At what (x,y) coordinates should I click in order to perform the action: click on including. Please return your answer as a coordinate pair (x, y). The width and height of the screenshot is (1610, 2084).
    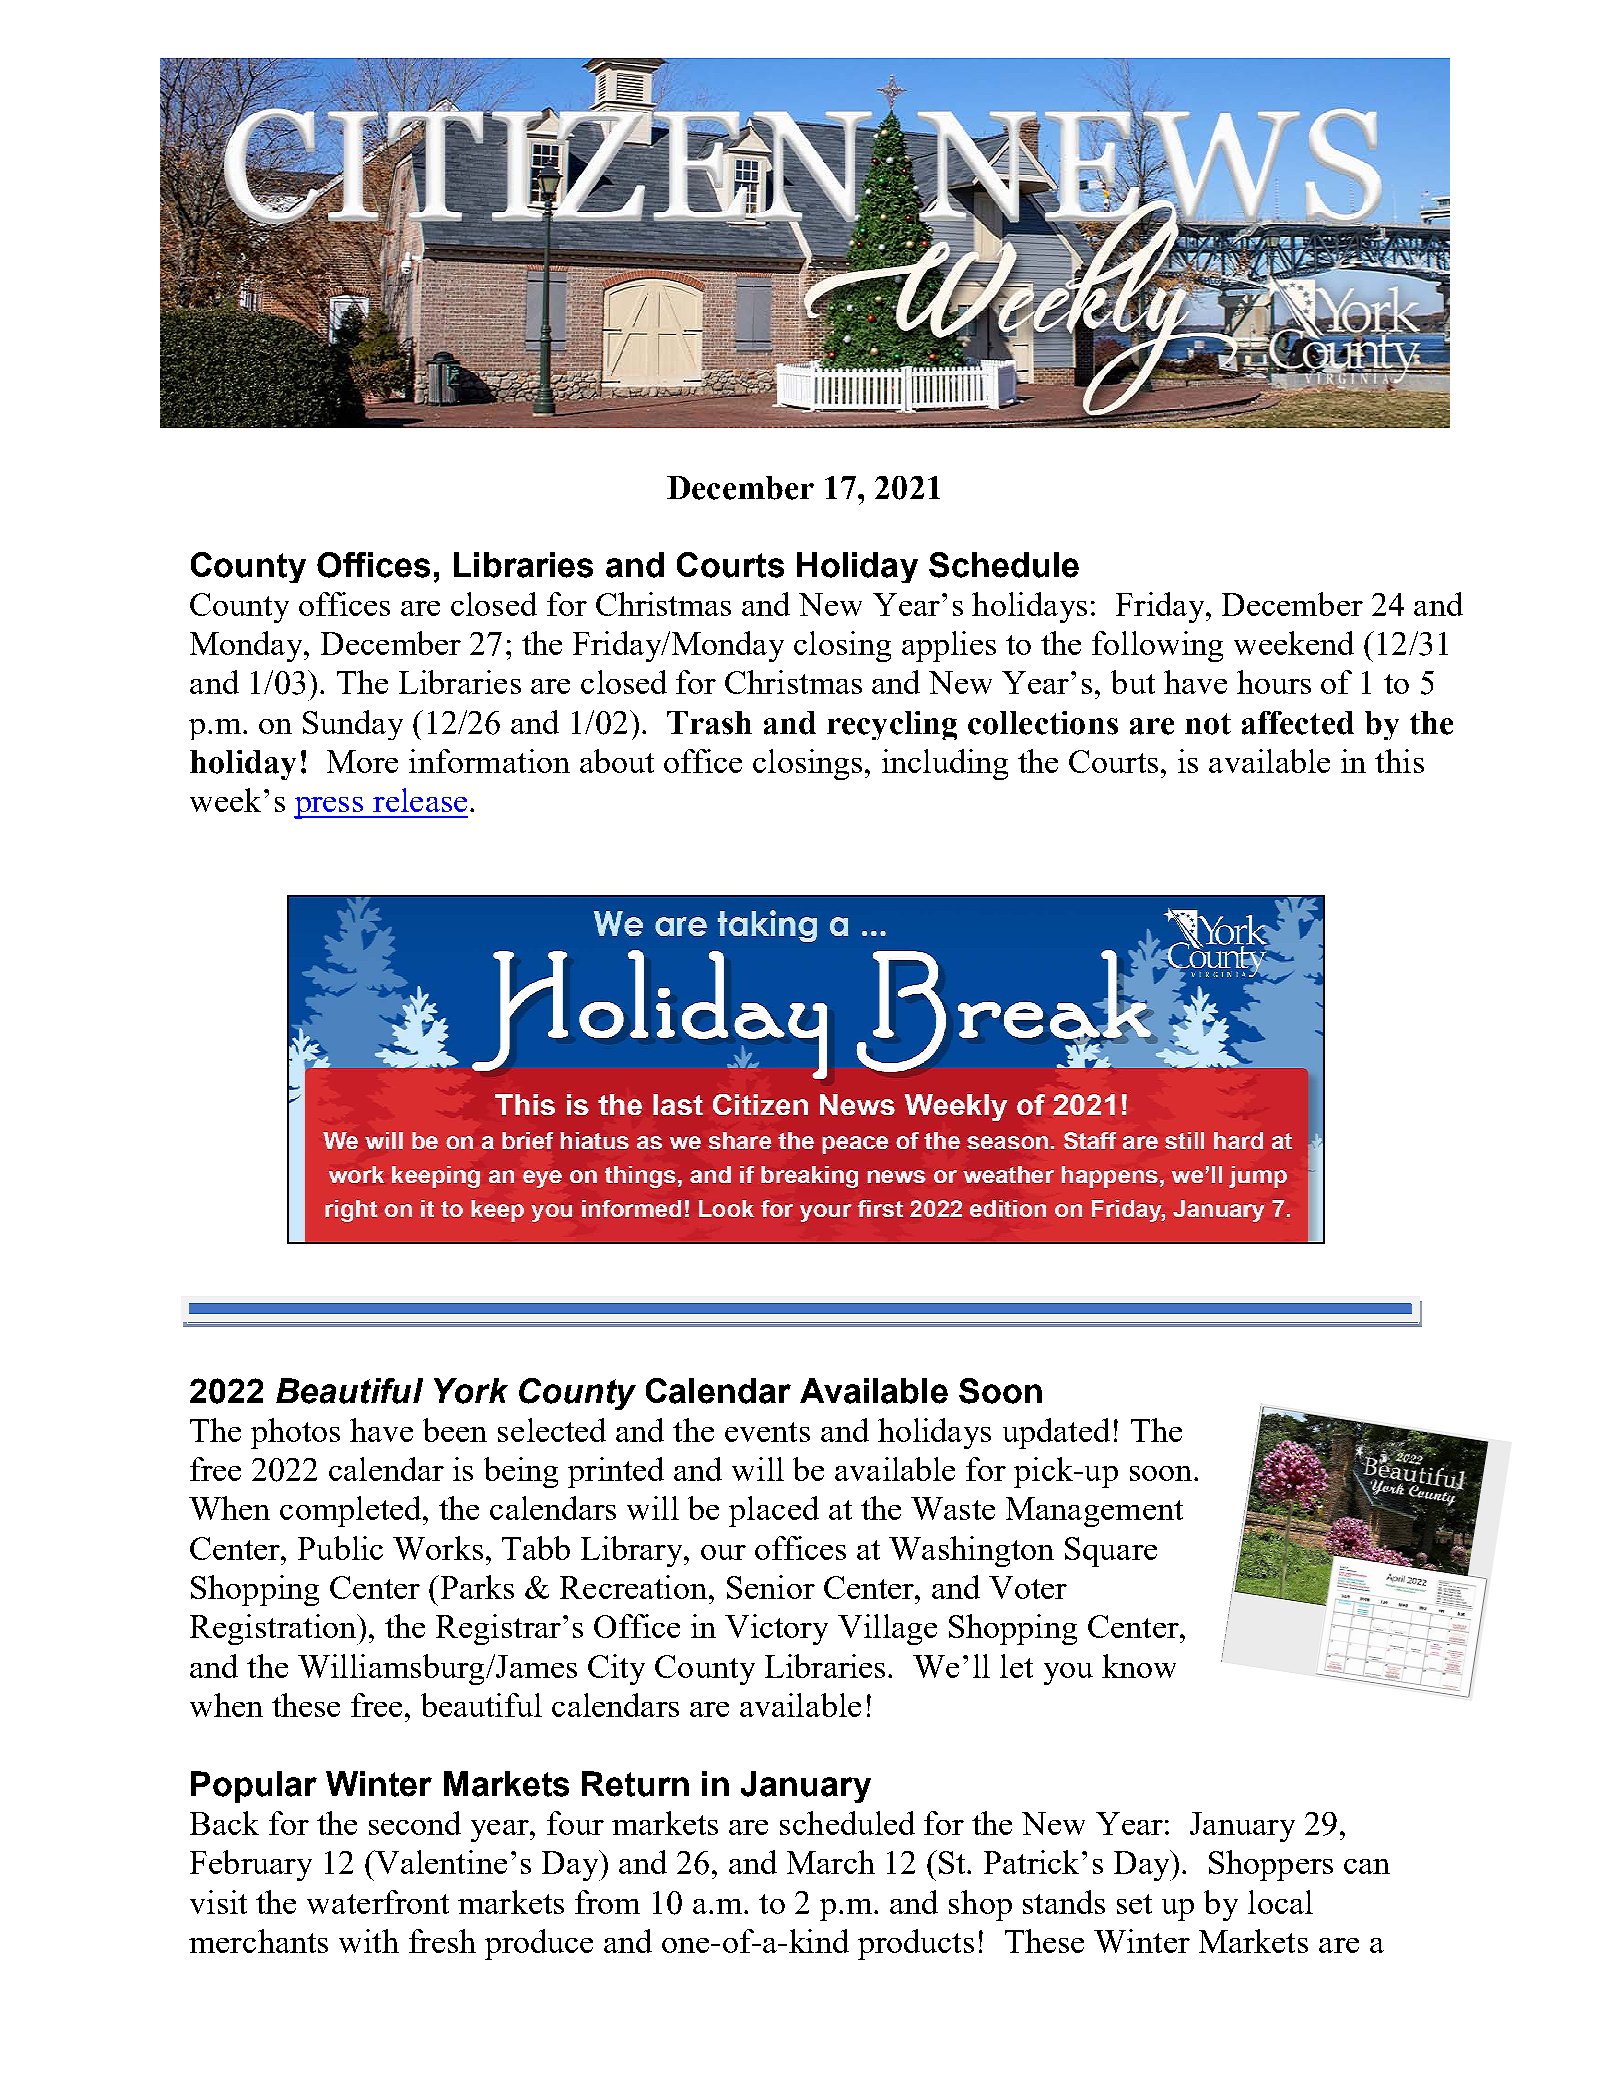
    Looking at the image, I should click on (945, 764).
